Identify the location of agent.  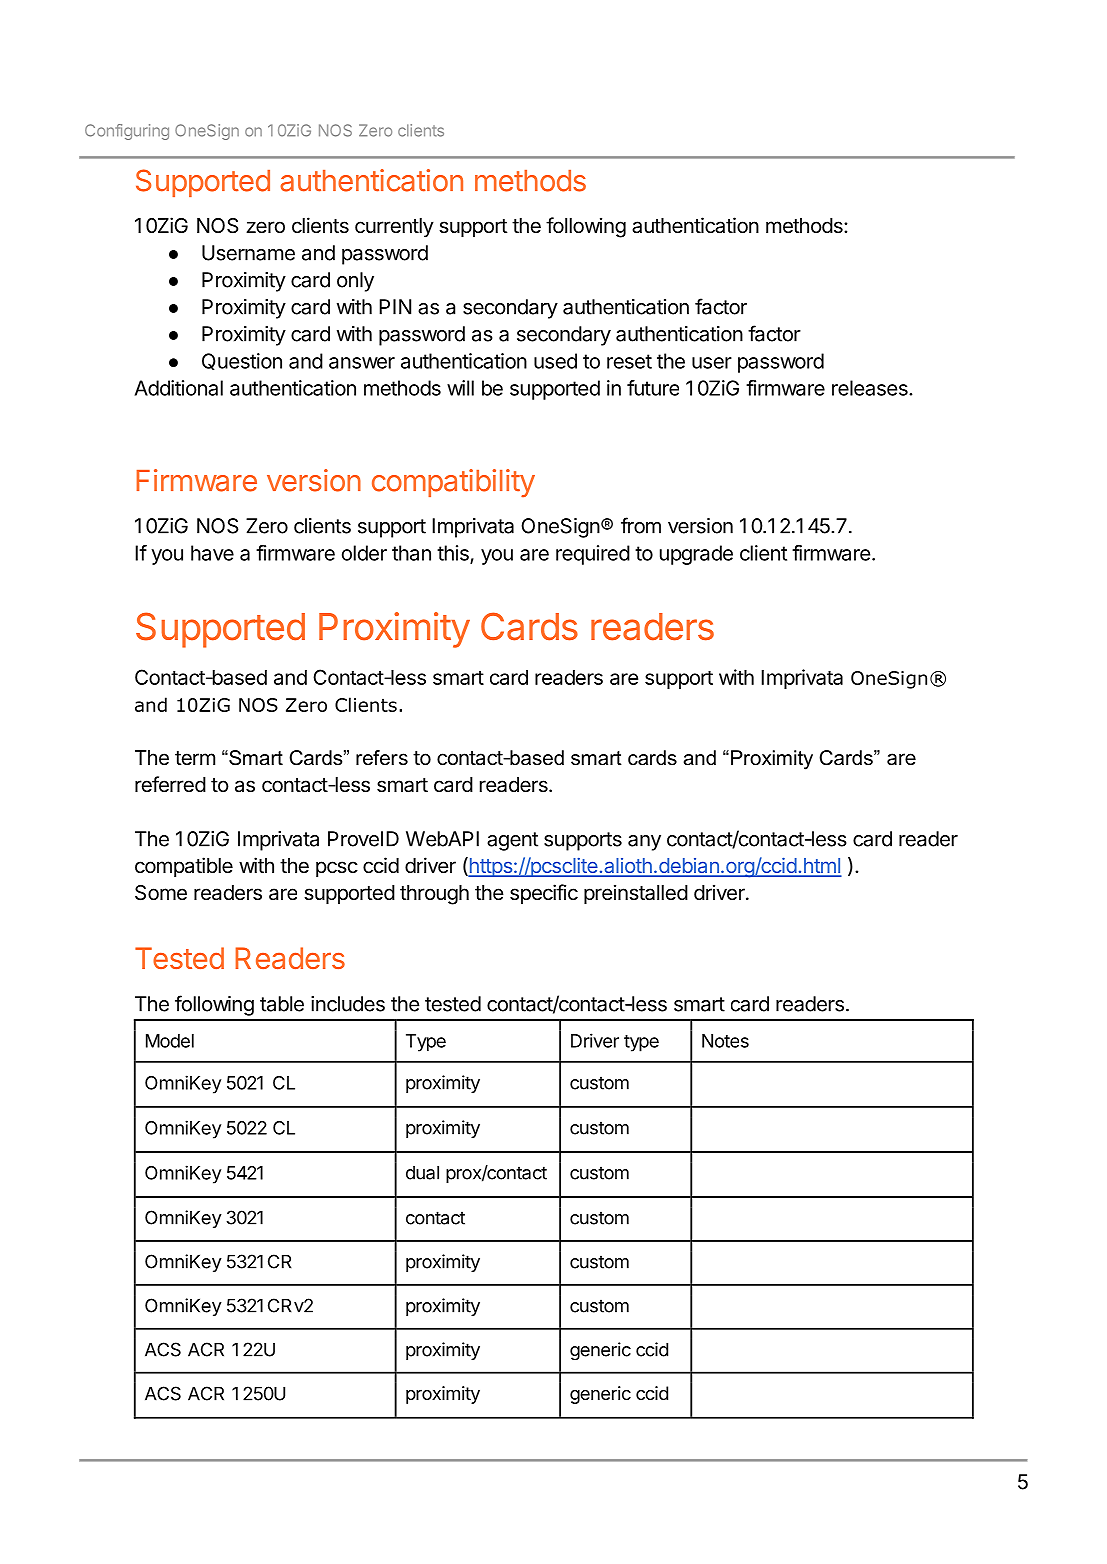
(512, 841).
